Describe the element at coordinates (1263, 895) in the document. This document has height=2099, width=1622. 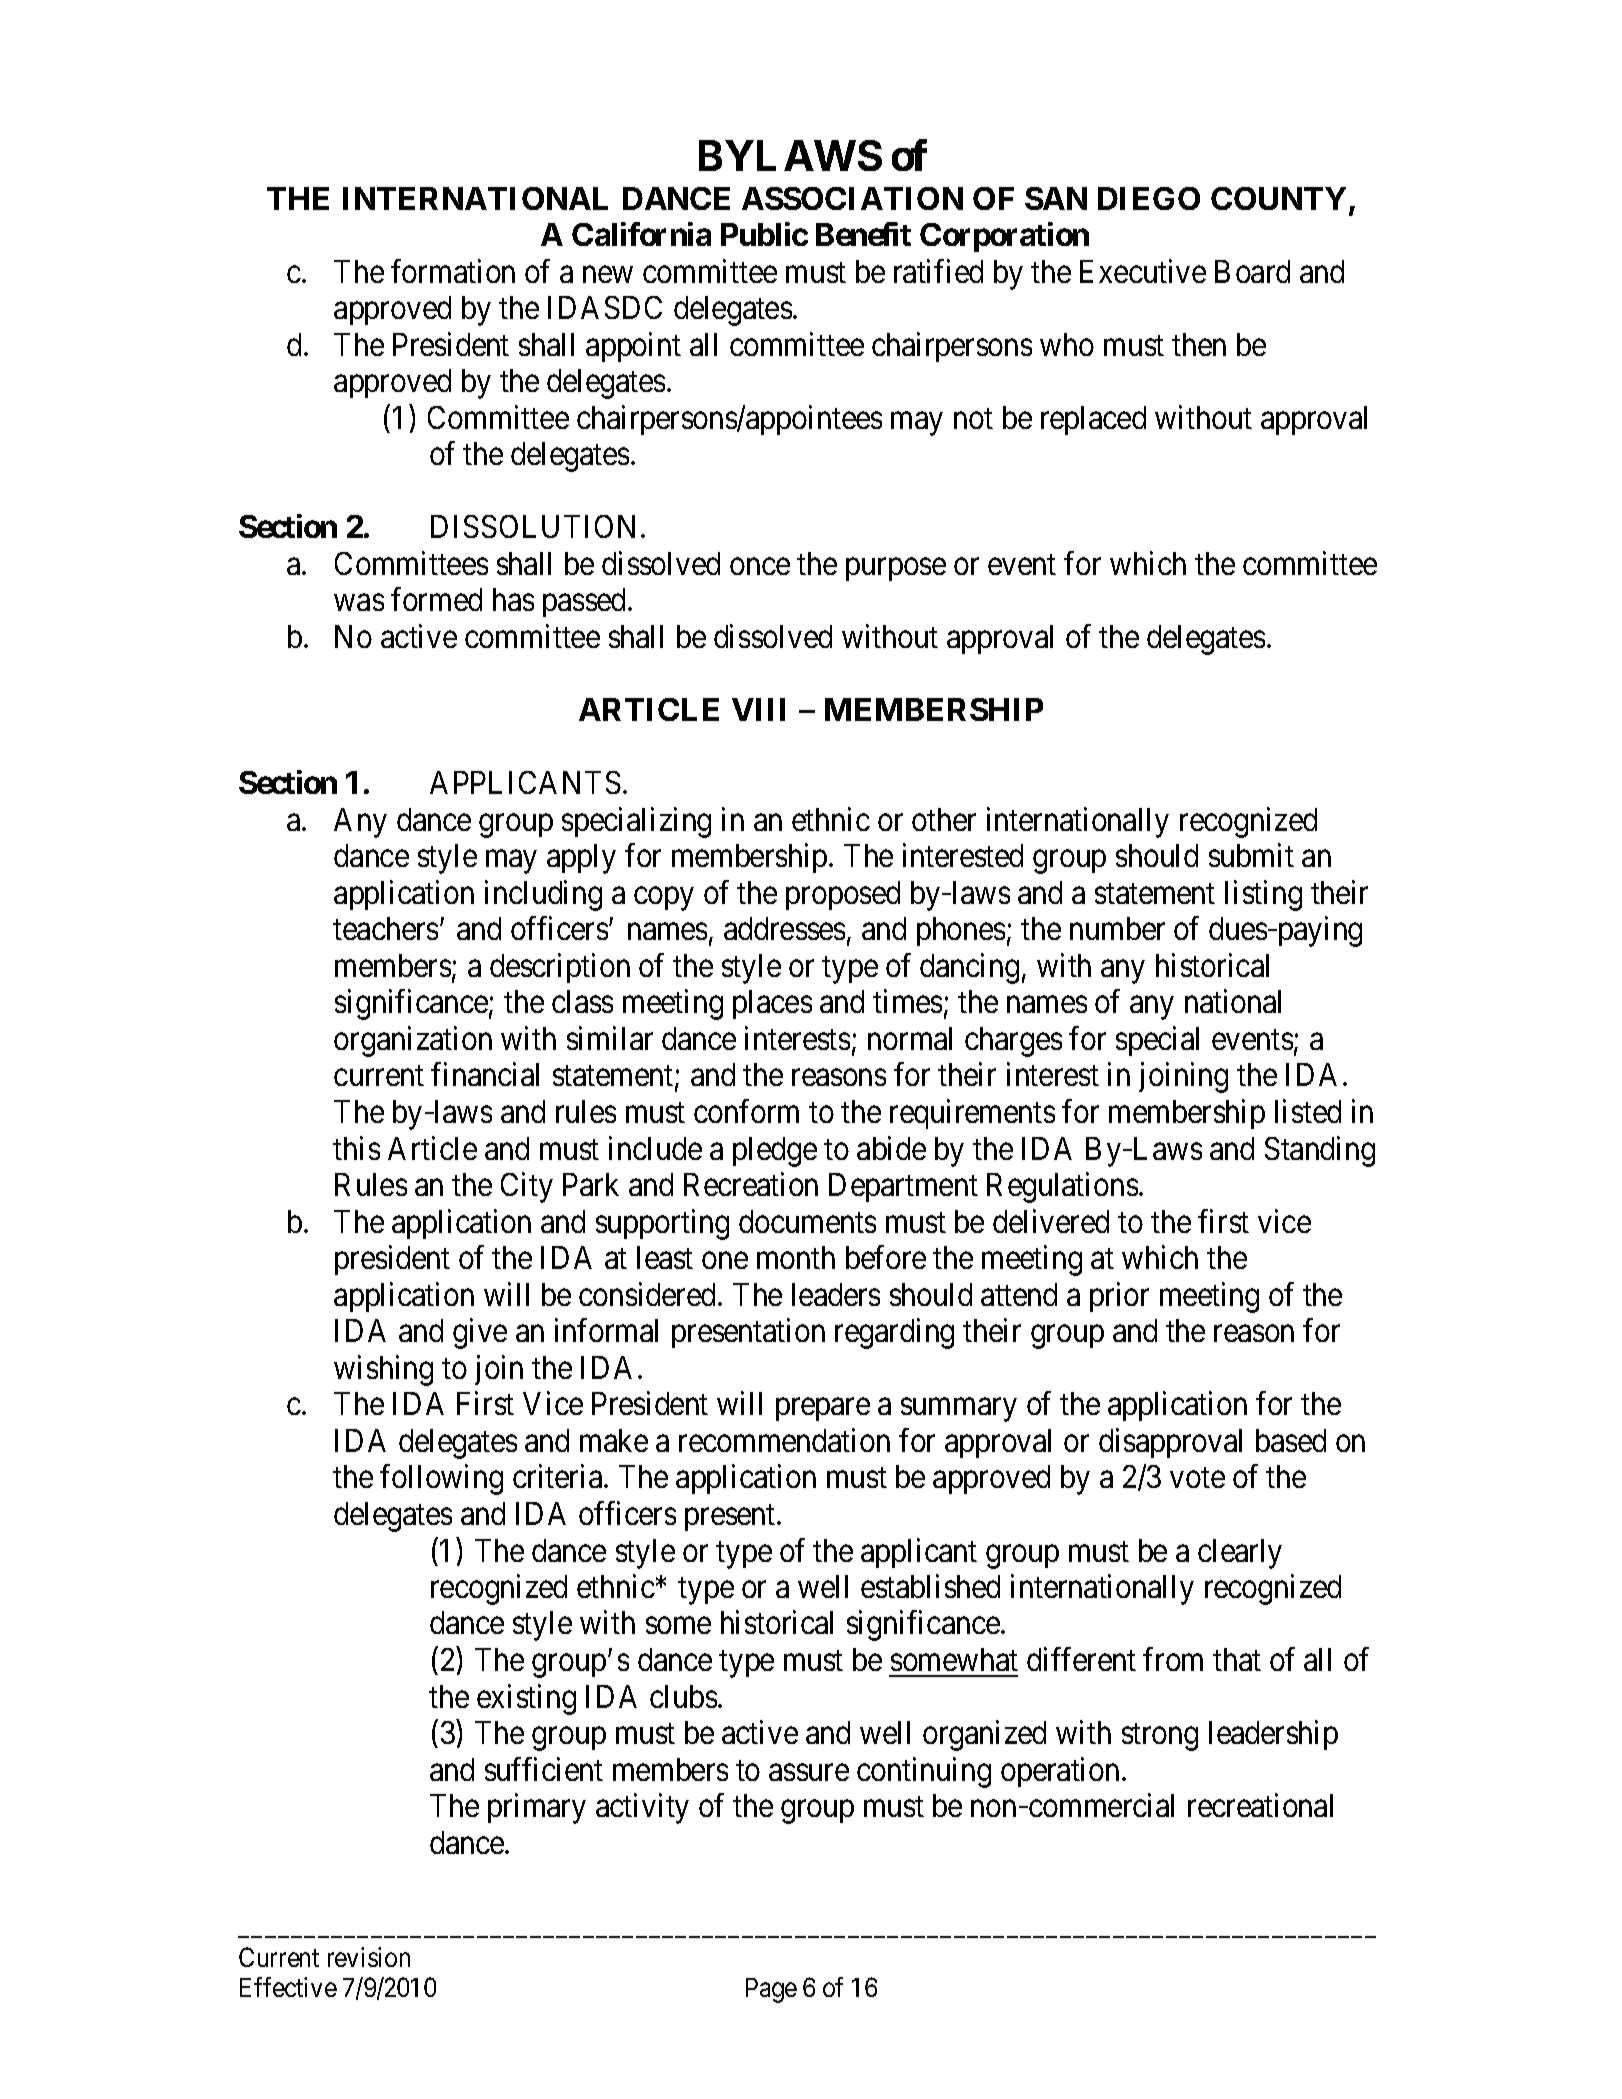
I see `listing` at that location.
